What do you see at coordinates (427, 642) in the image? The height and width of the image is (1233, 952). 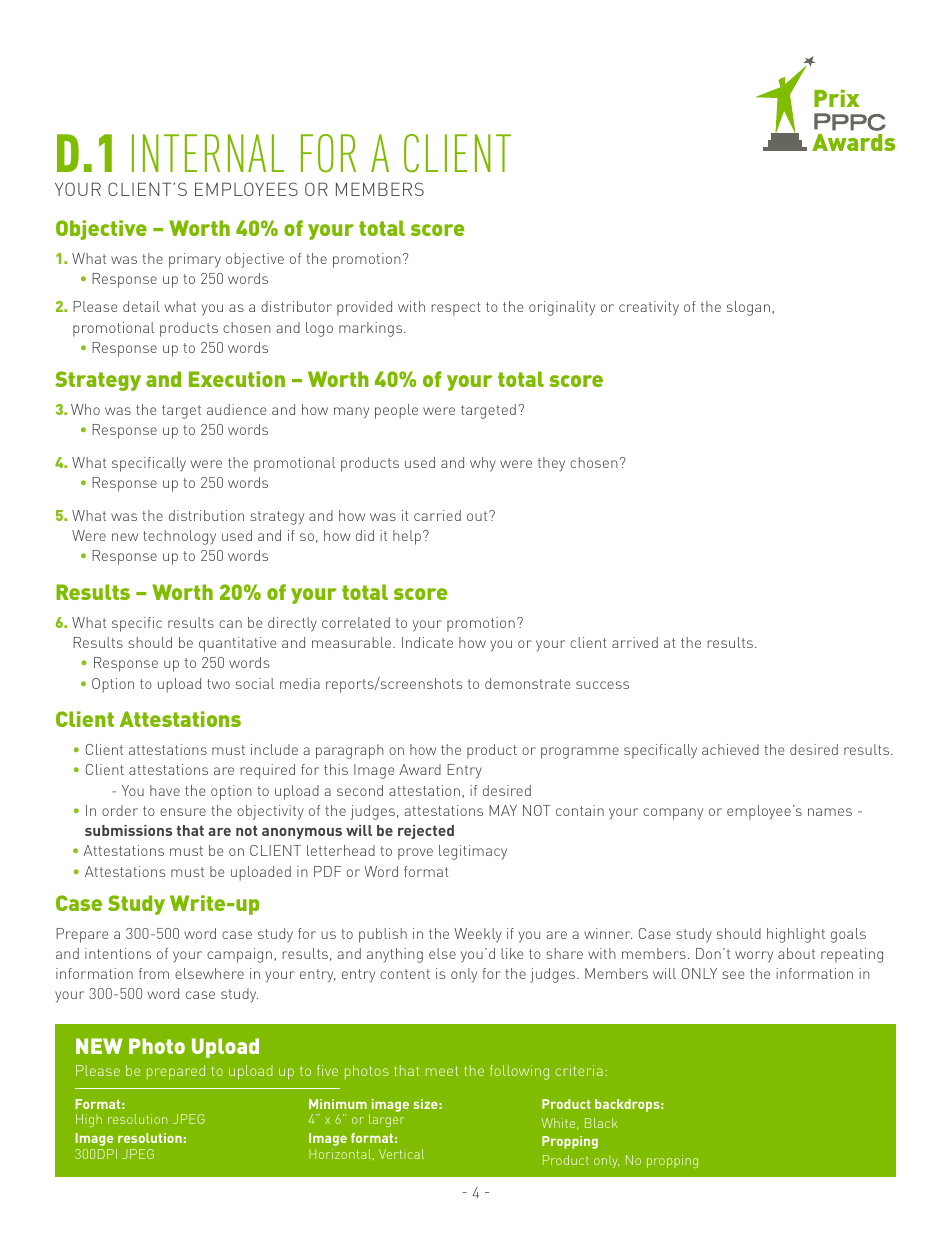 I see `Indicate` at bounding box center [427, 642].
